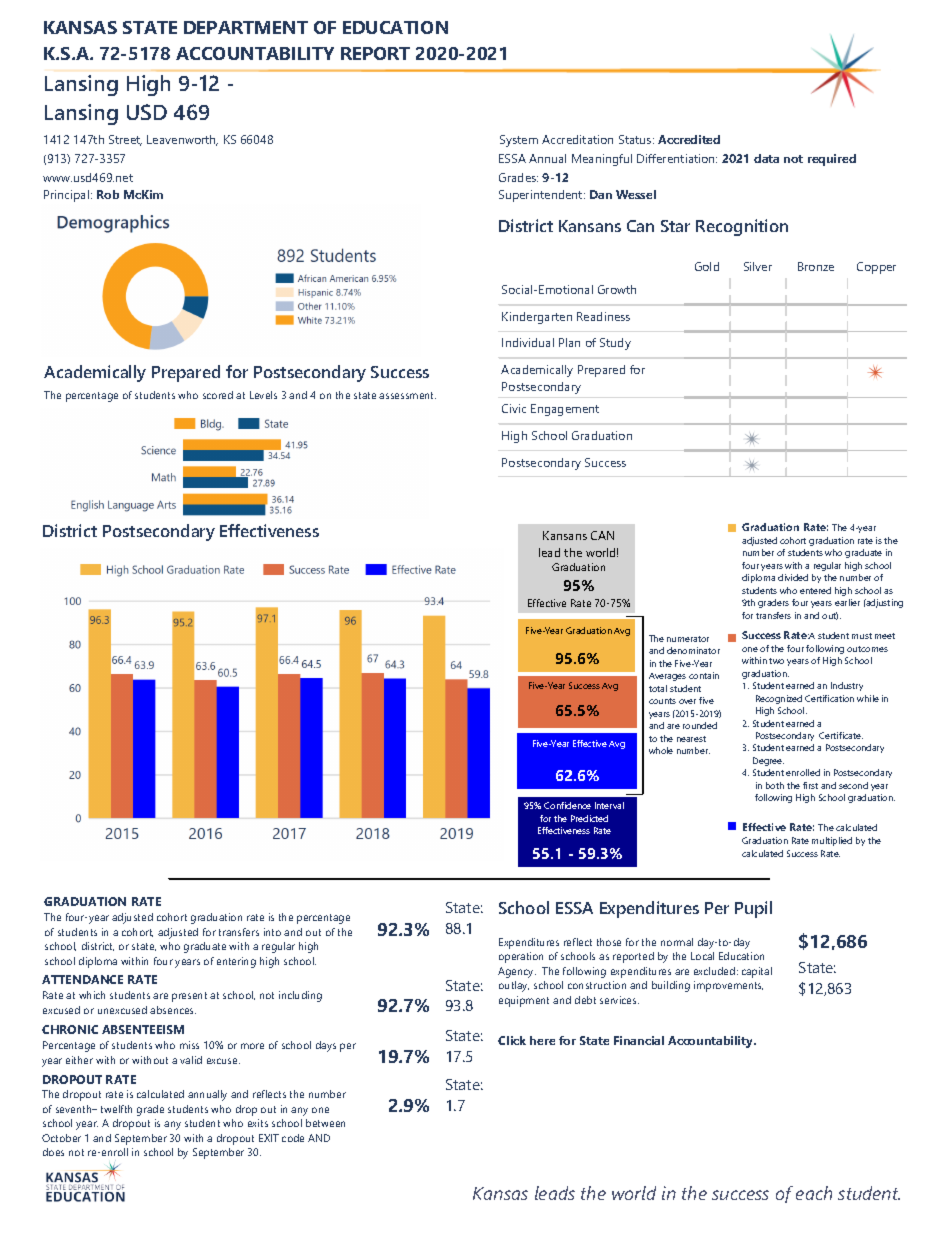 The image size is (952, 1233). What do you see at coordinates (272, 932) in the document?
I see `into` at bounding box center [272, 932].
